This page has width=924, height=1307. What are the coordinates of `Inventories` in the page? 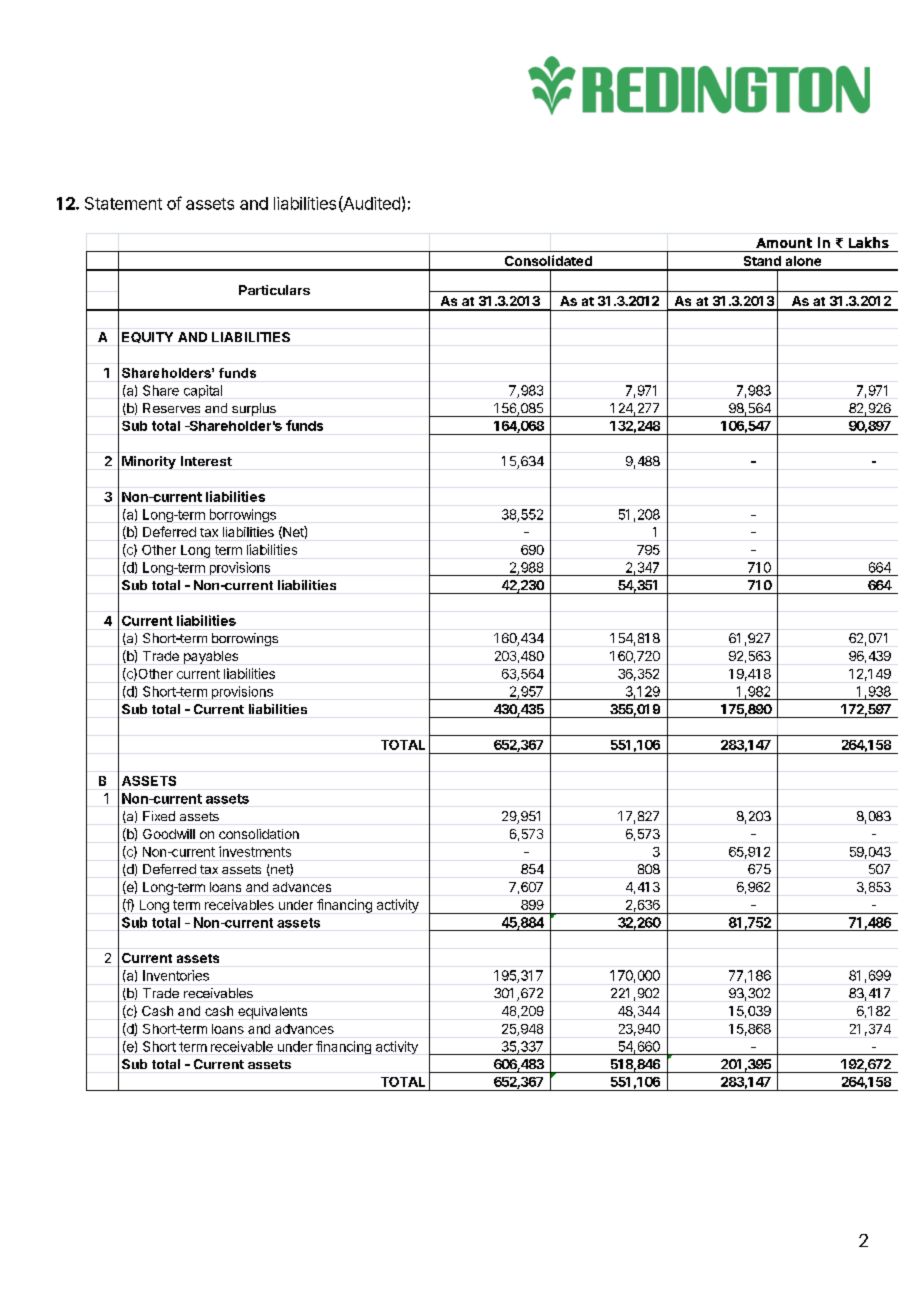 It's located at (176, 975).
